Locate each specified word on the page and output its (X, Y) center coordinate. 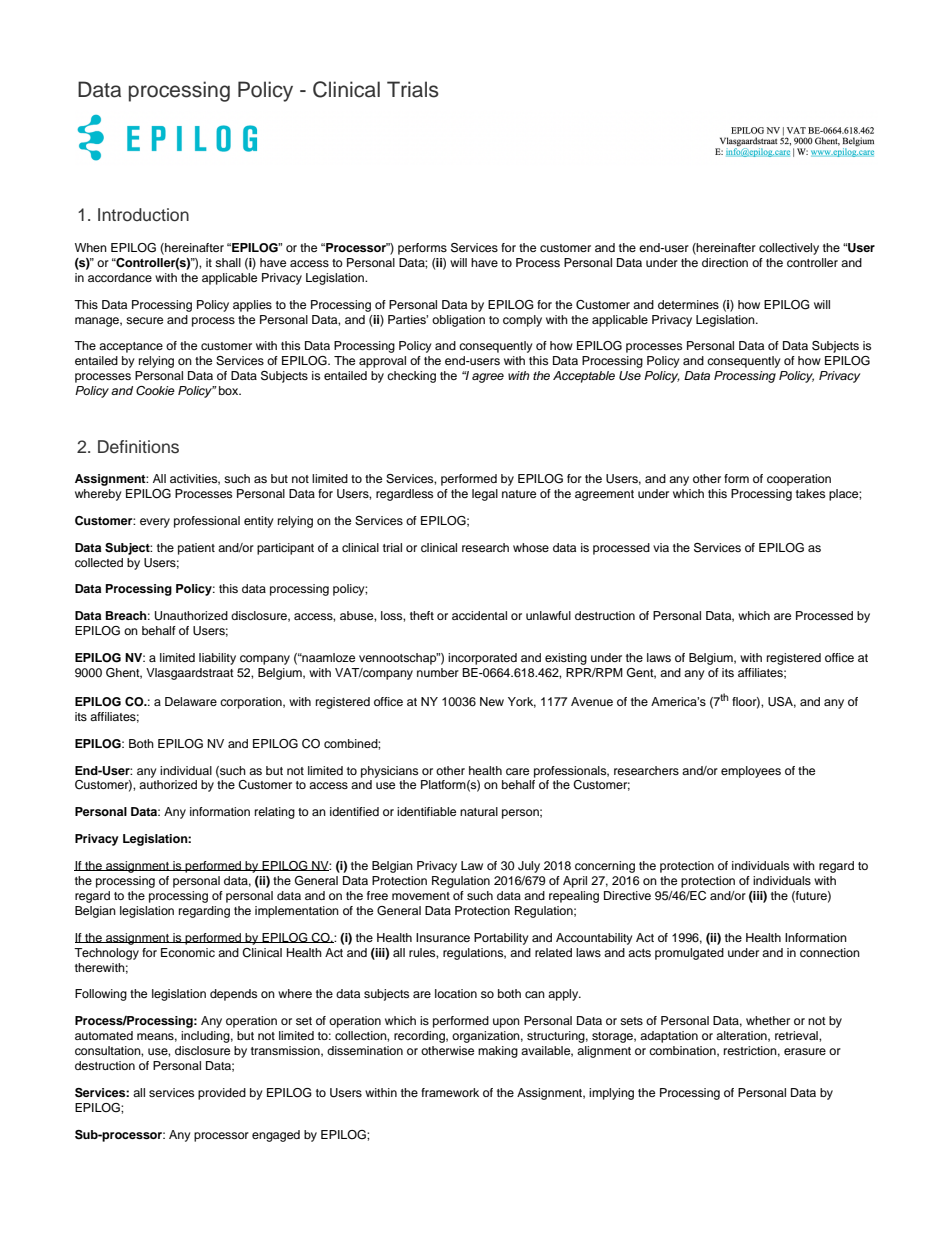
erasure (805, 1051)
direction (725, 262)
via (661, 547)
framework (450, 1092)
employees (751, 772)
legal (485, 495)
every (155, 523)
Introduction (143, 215)
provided (222, 1094)
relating (275, 813)
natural (479, 811)
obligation (458, 321)
